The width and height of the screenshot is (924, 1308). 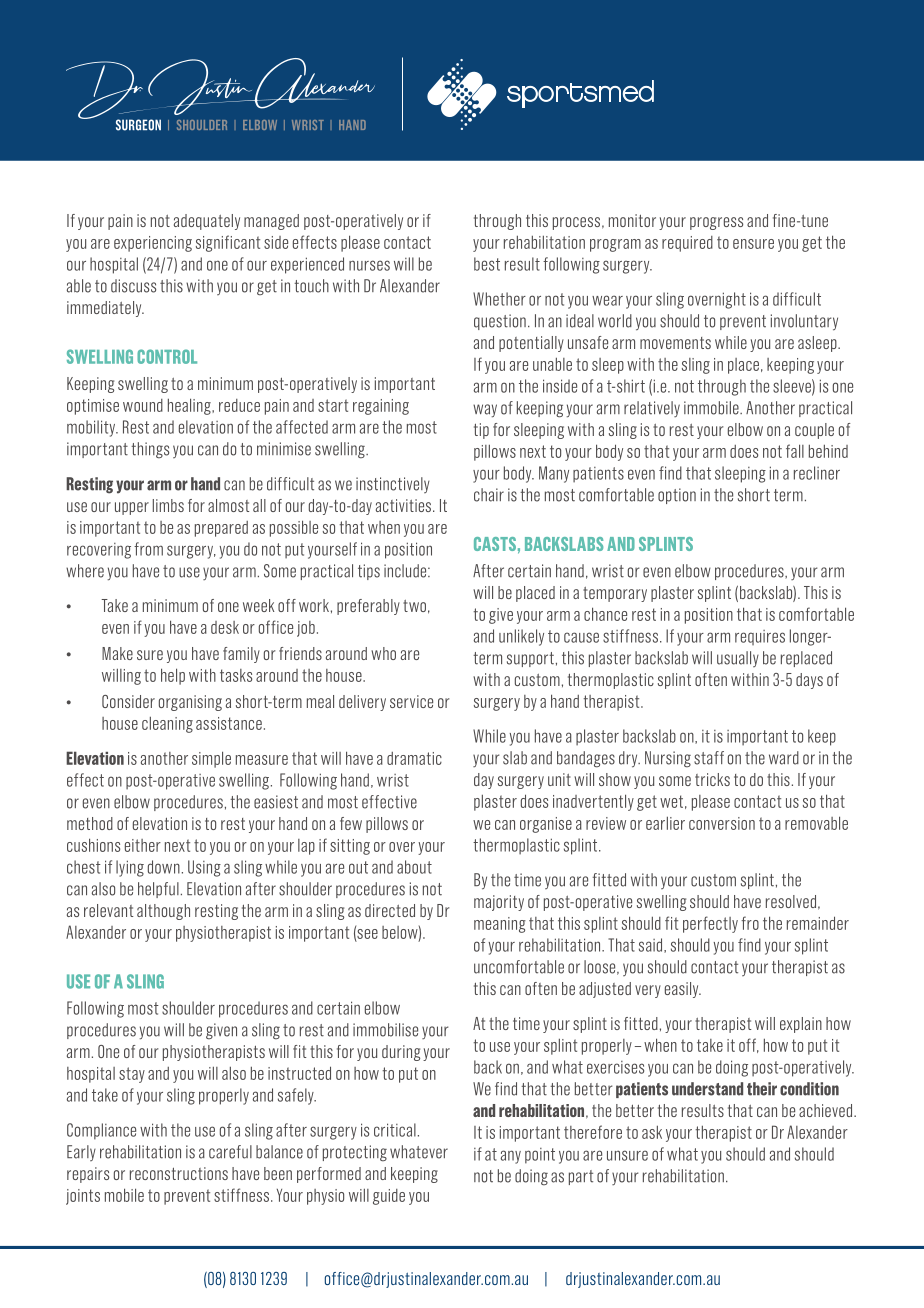 What do you see at coordinates (190, 406) in the screenshot?
I see `healing` at bounding box center [190, 406].
